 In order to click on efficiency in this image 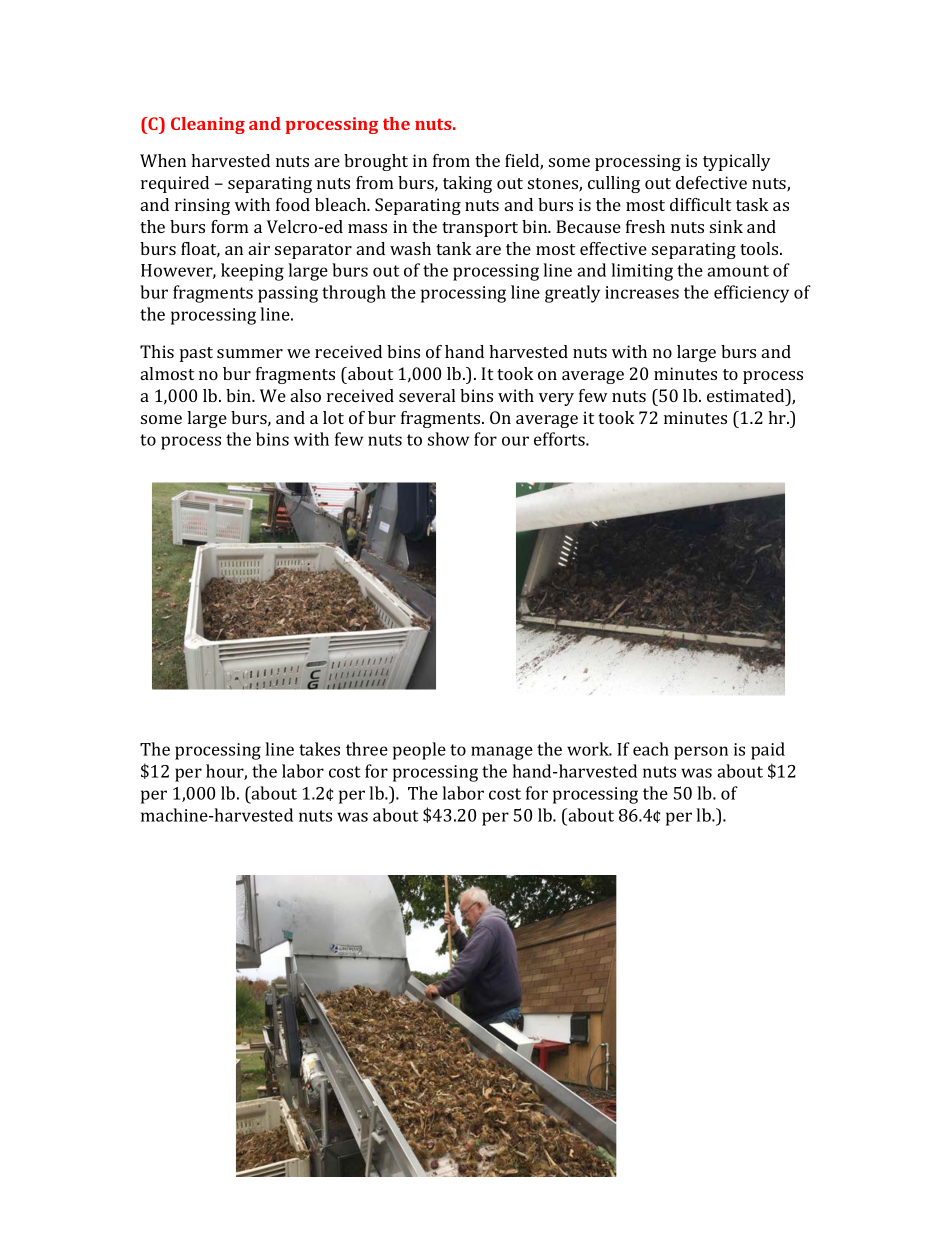, I will do `click(751, 294)`.
